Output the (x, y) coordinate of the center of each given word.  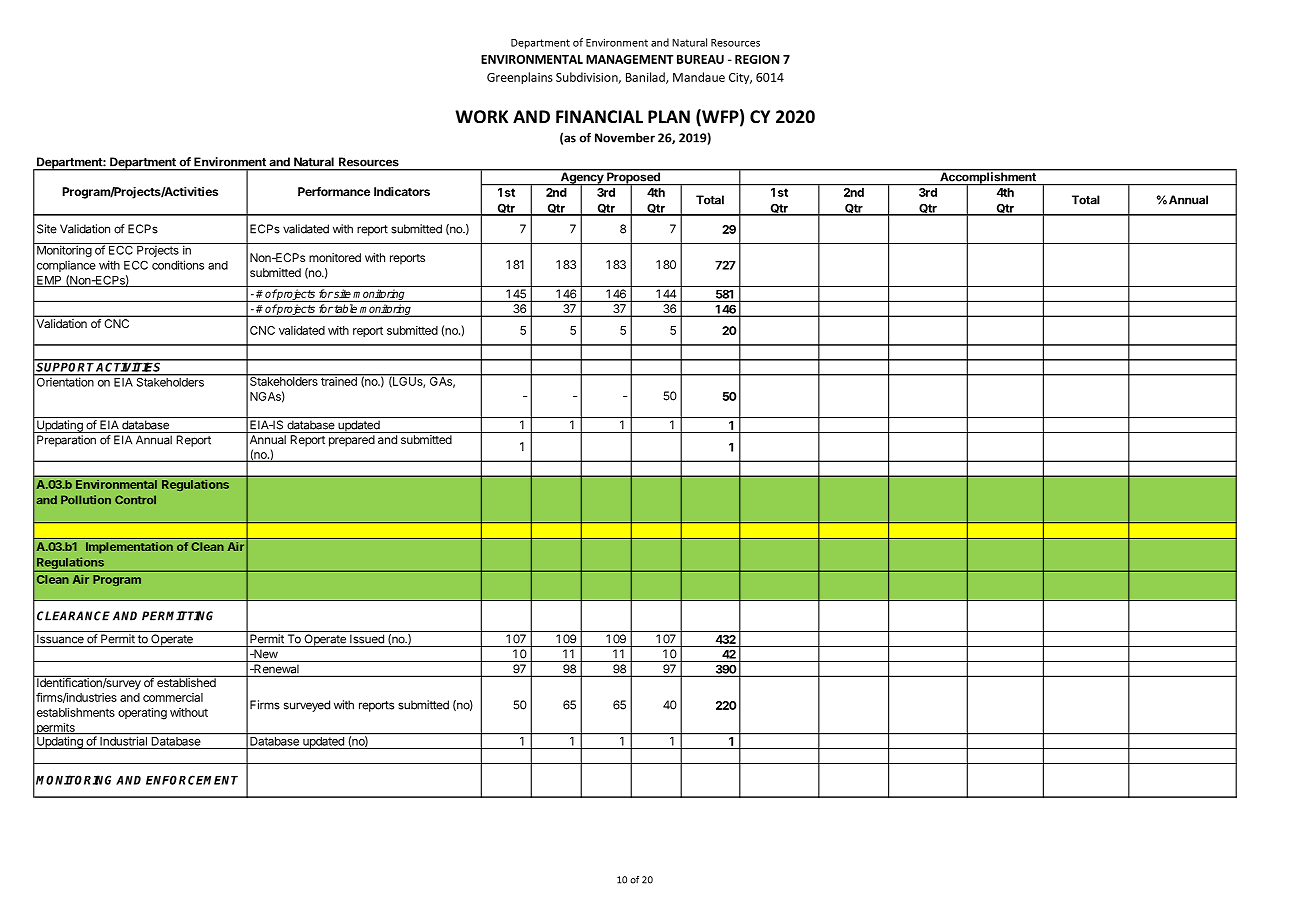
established (186, 681)
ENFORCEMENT (192, 780)
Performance (334, 191)
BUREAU (700, 59)
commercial (173, 697)
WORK (481, 117)
